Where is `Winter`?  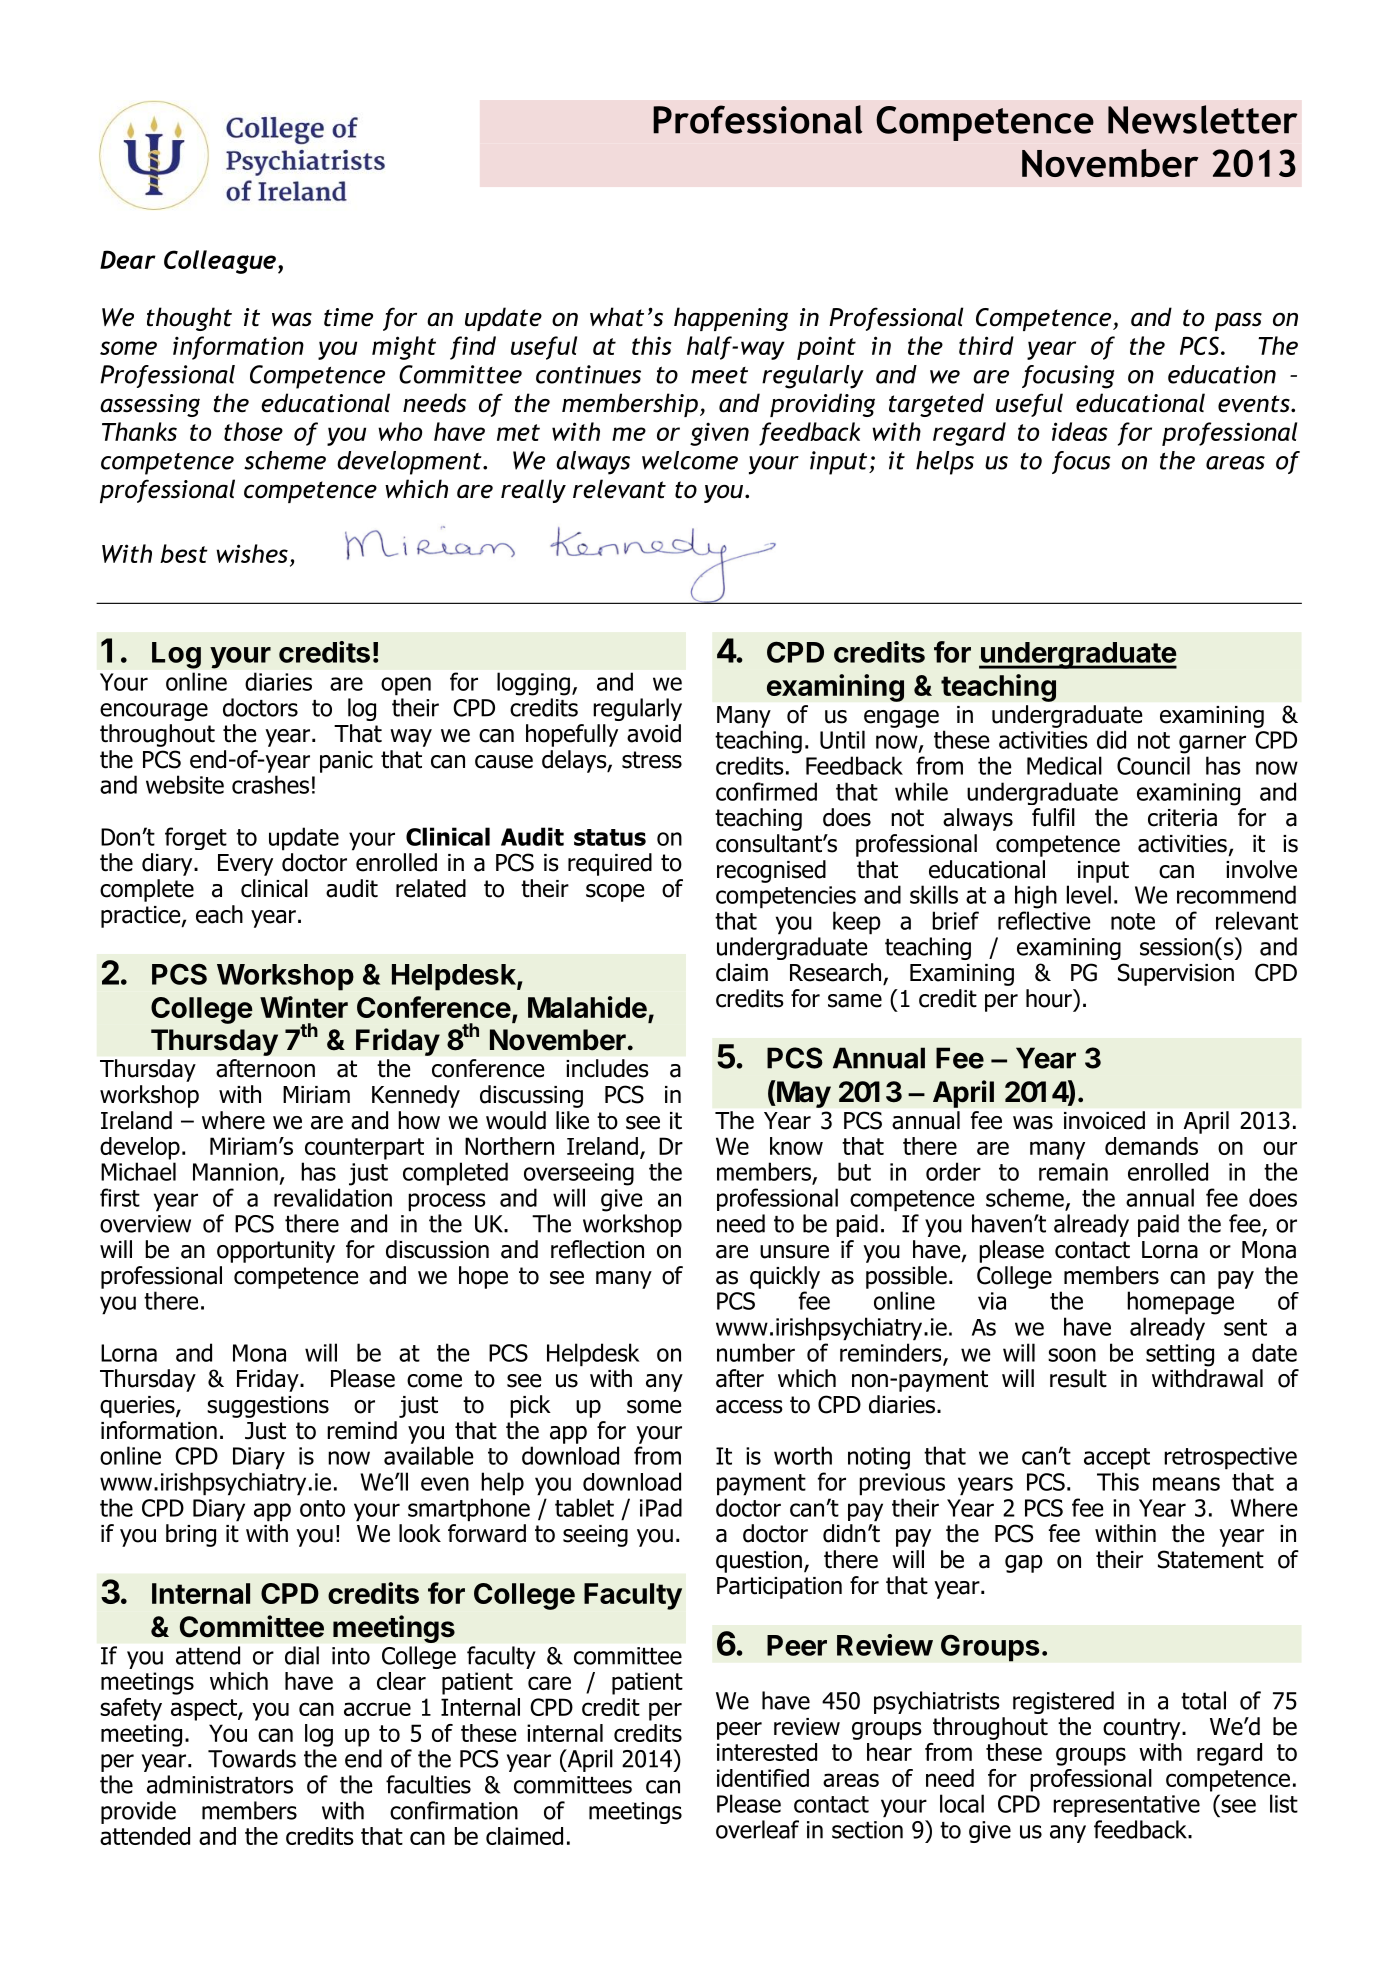
Winter is located at coordinates (304, 1007).
